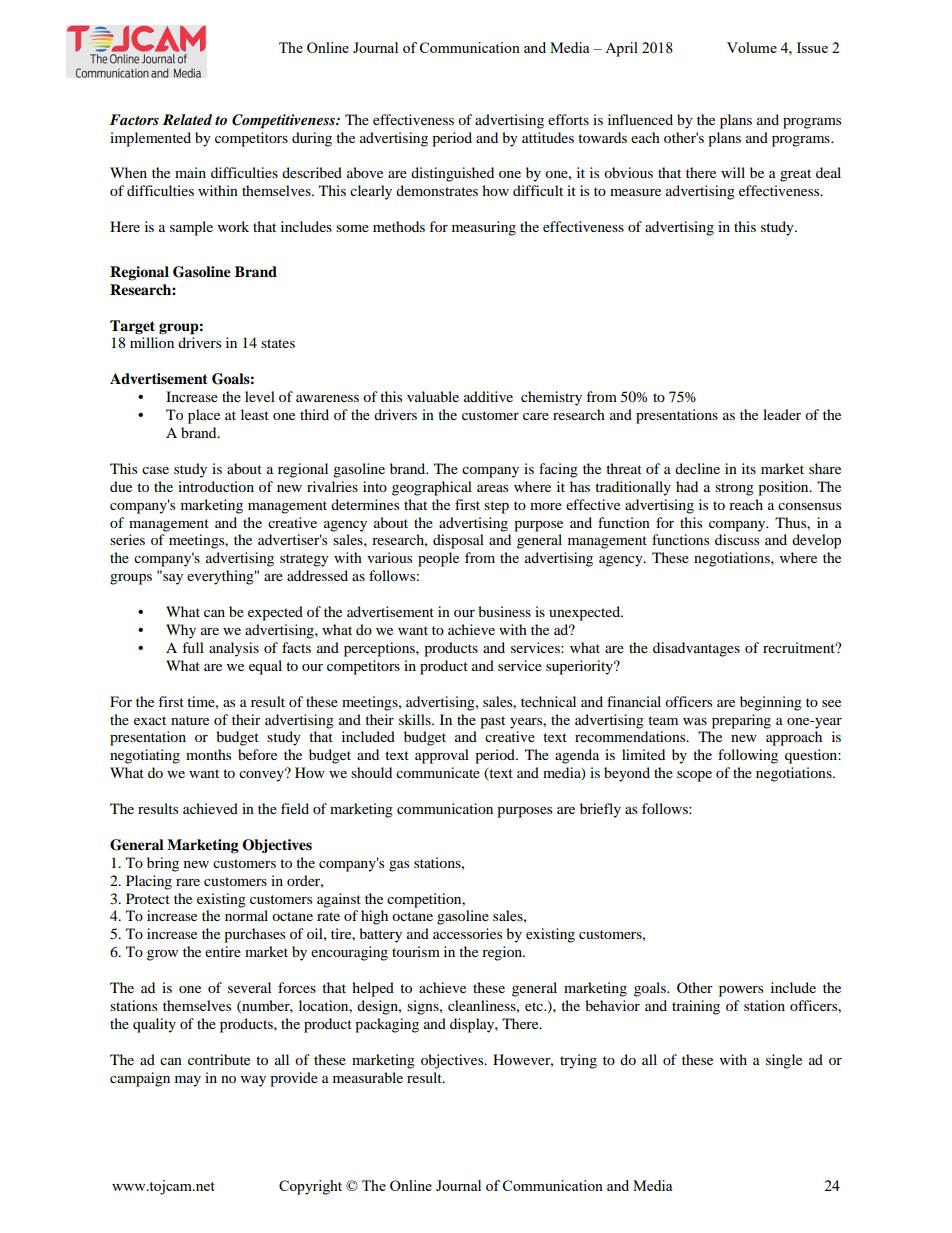 This page has height=1233, width=952. What do you see at coordinates (504, 611) in the page?
I see `business` at bounding box center [504, 611].
